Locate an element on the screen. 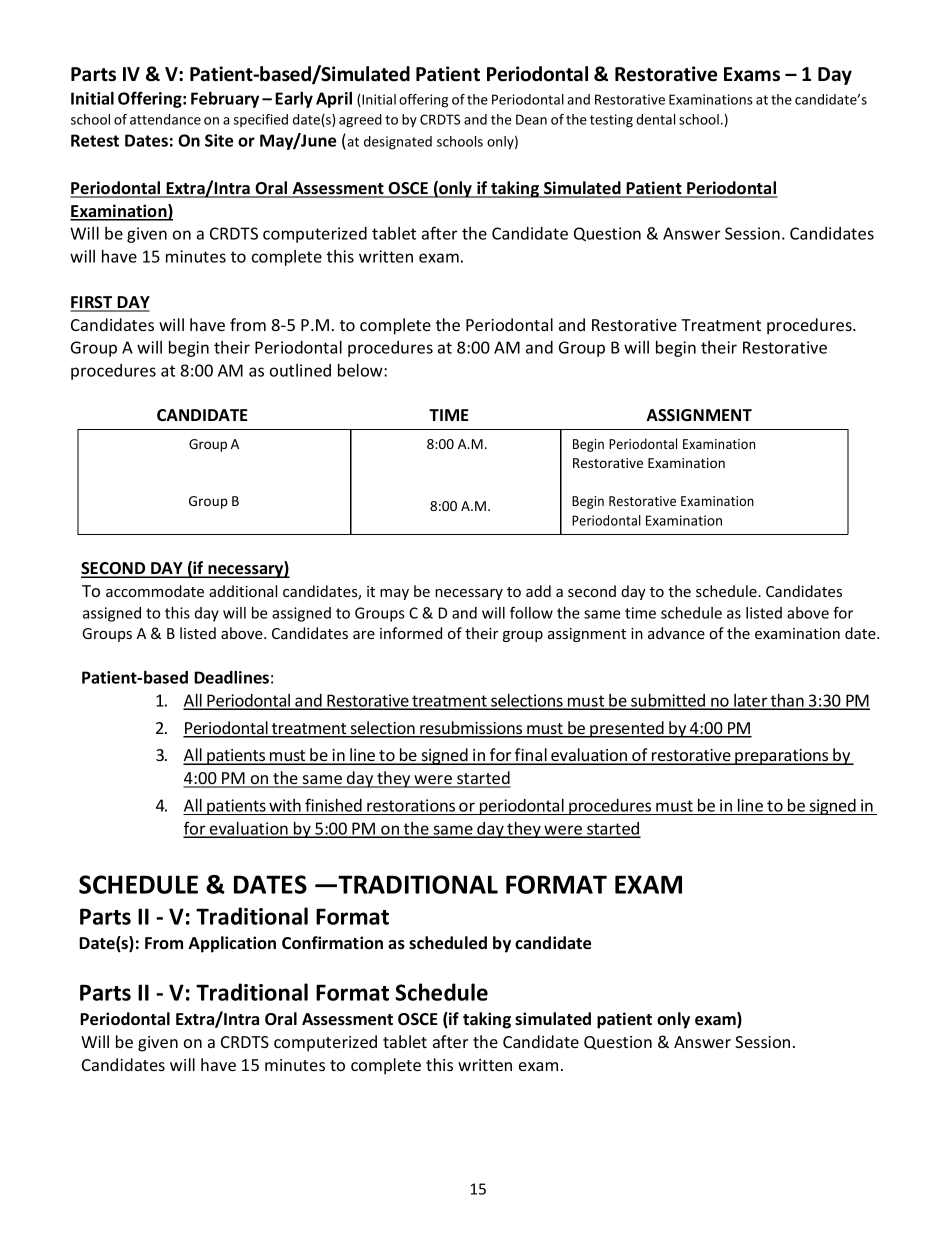 The width and height of the screenshot is (952, 1233). Application is located at coordinates (232, 944).
